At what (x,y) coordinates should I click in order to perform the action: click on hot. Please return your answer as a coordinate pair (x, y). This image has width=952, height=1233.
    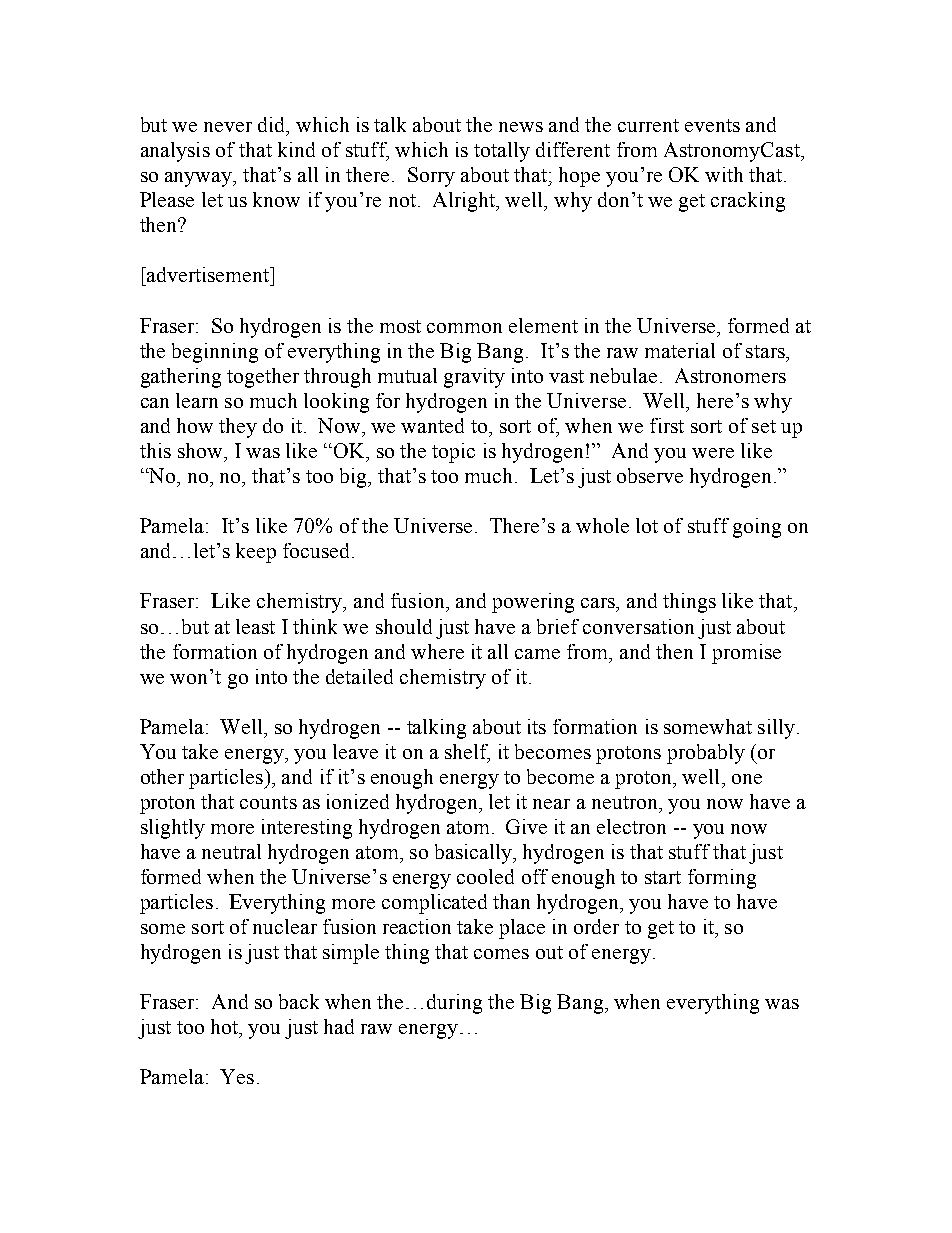
    Looking at the image, I should click on (225, 1026).
